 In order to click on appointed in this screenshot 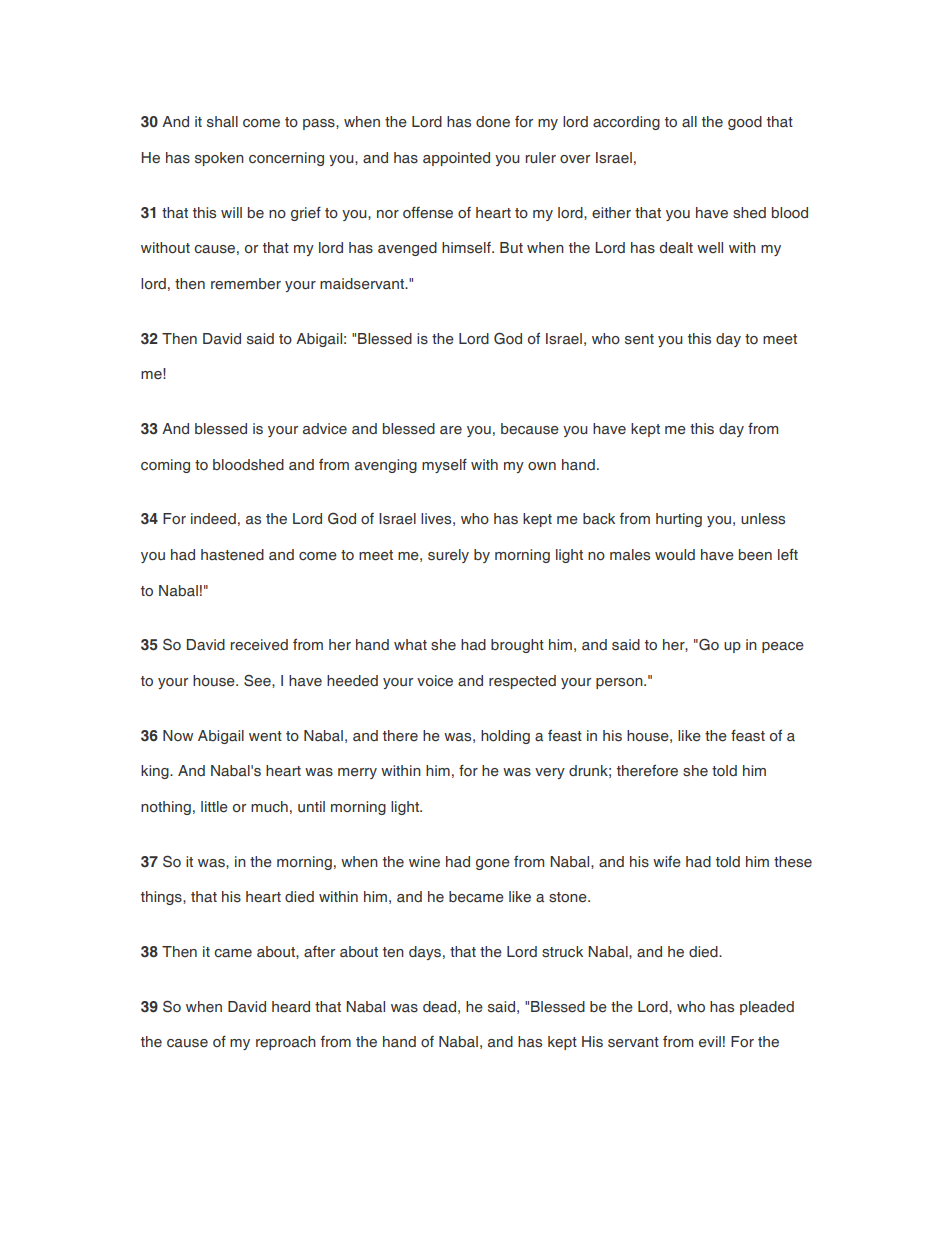, I will do `click(456, 159)`.
